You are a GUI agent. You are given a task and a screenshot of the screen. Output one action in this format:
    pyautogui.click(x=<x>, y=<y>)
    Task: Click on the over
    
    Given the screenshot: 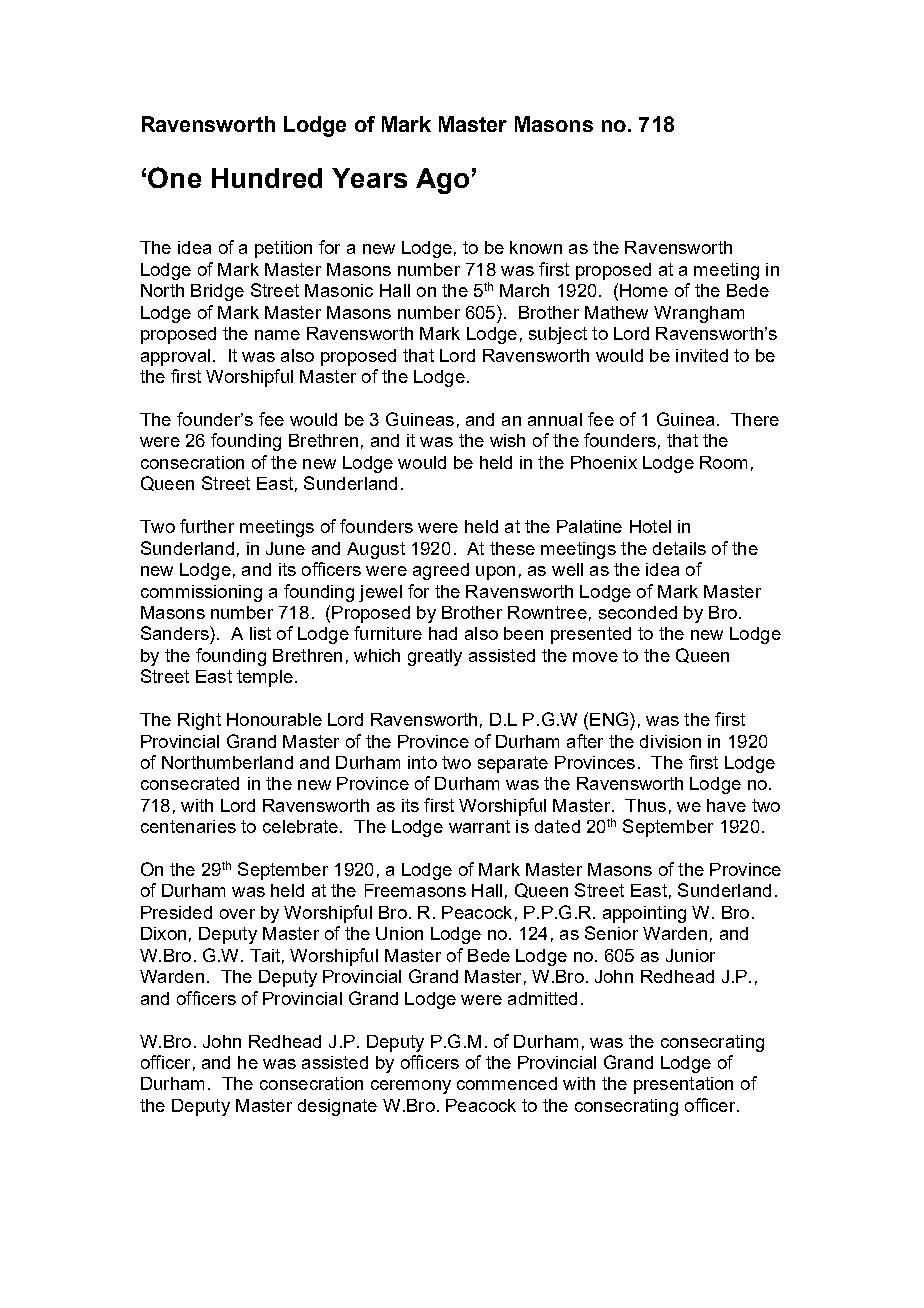 What is the action you would take?
    pyautogui.click(x=237, y=914)
